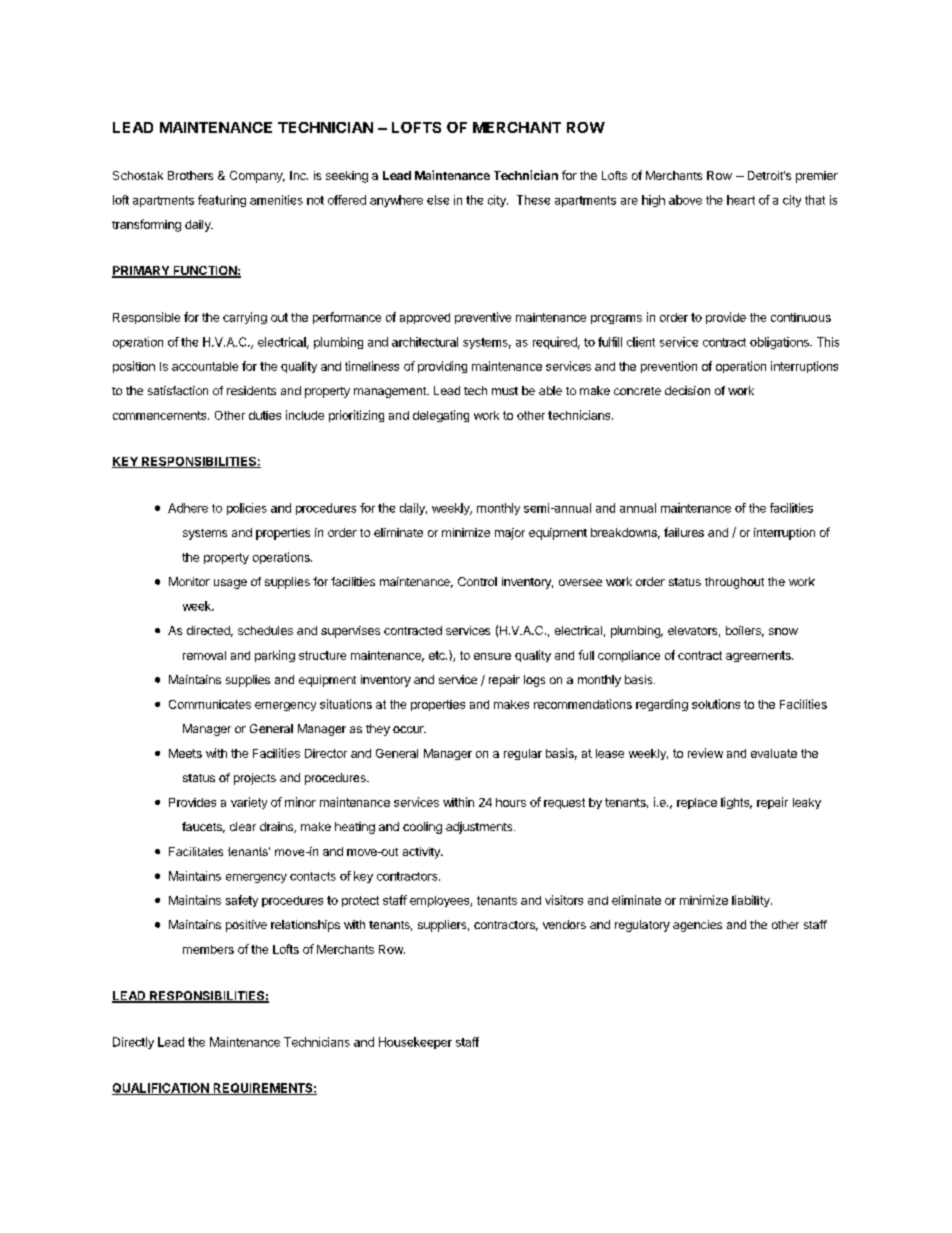 Image resolution: width=952 pixels, height=1233 pixels. Describe the element at coordinates (438, 200) in the image. I see `else` at that location.
